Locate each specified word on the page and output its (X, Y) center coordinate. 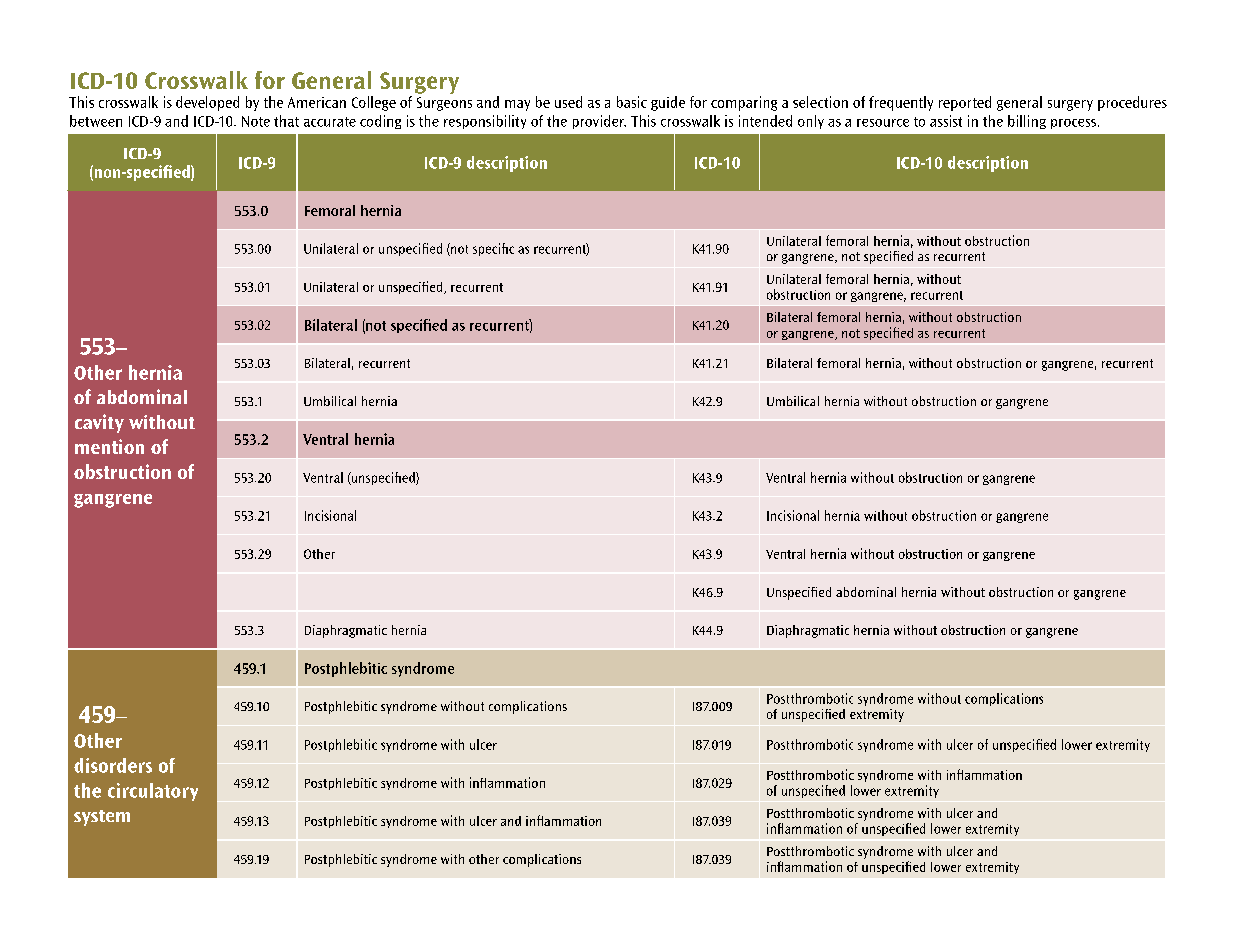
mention (109, 446)
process (1075, 124)
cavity (99, 423)
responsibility (485, 122)
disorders (113, 765)
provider (599, 122)
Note (256, 121)
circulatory (153, 792)
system (102, 818)
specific (493, 249)
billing (1027, 122)
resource (883, 123)
